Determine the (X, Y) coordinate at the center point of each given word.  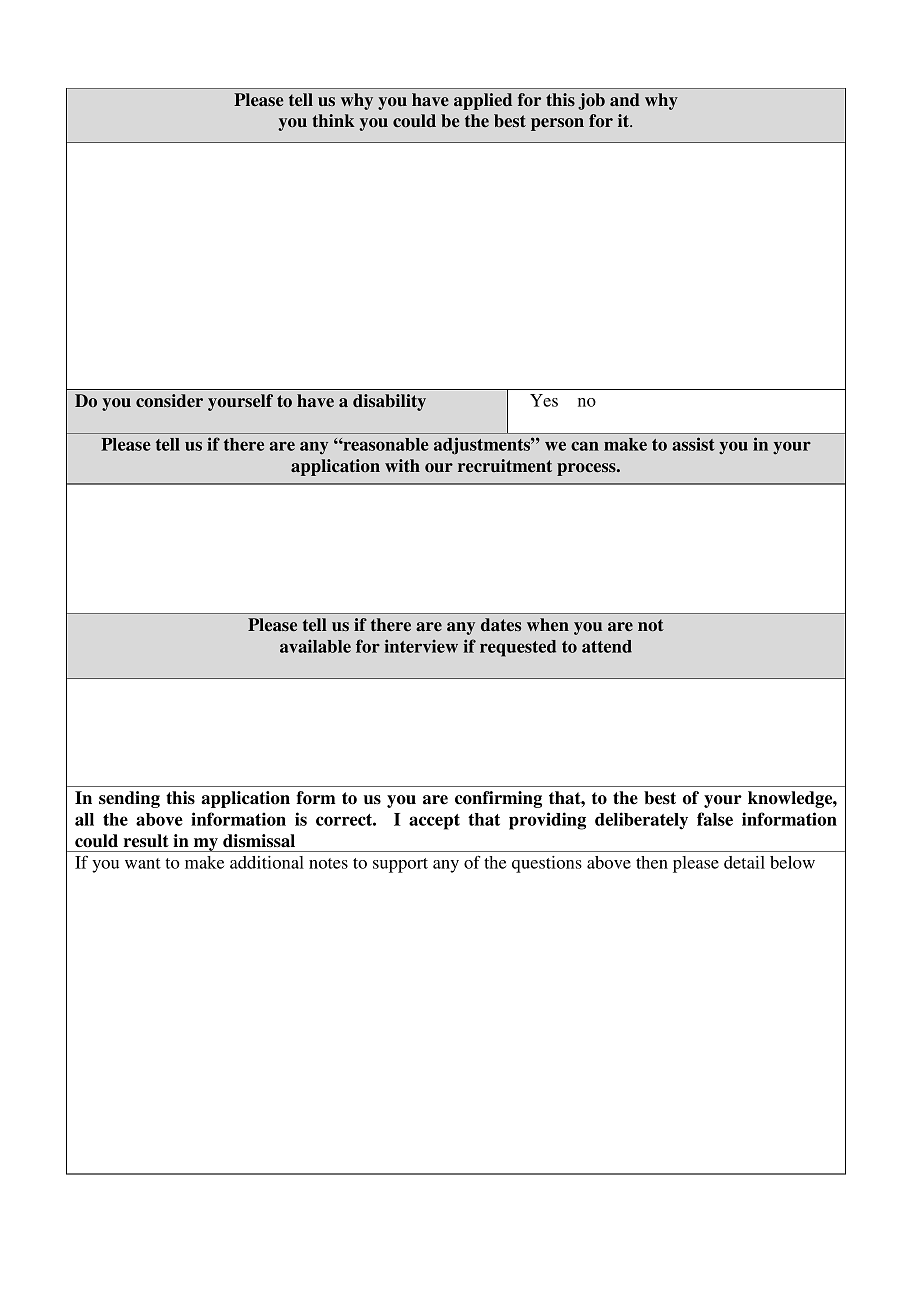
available (315, 646)
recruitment (505, 466)
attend (607, 646)
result (146, 841)
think (333, 120)
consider (169, 401)
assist (693, 444)
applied (483, 101)
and (625, 100)
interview (421, 646)
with (402, 465)
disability (389, 402)
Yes (544, 400)
